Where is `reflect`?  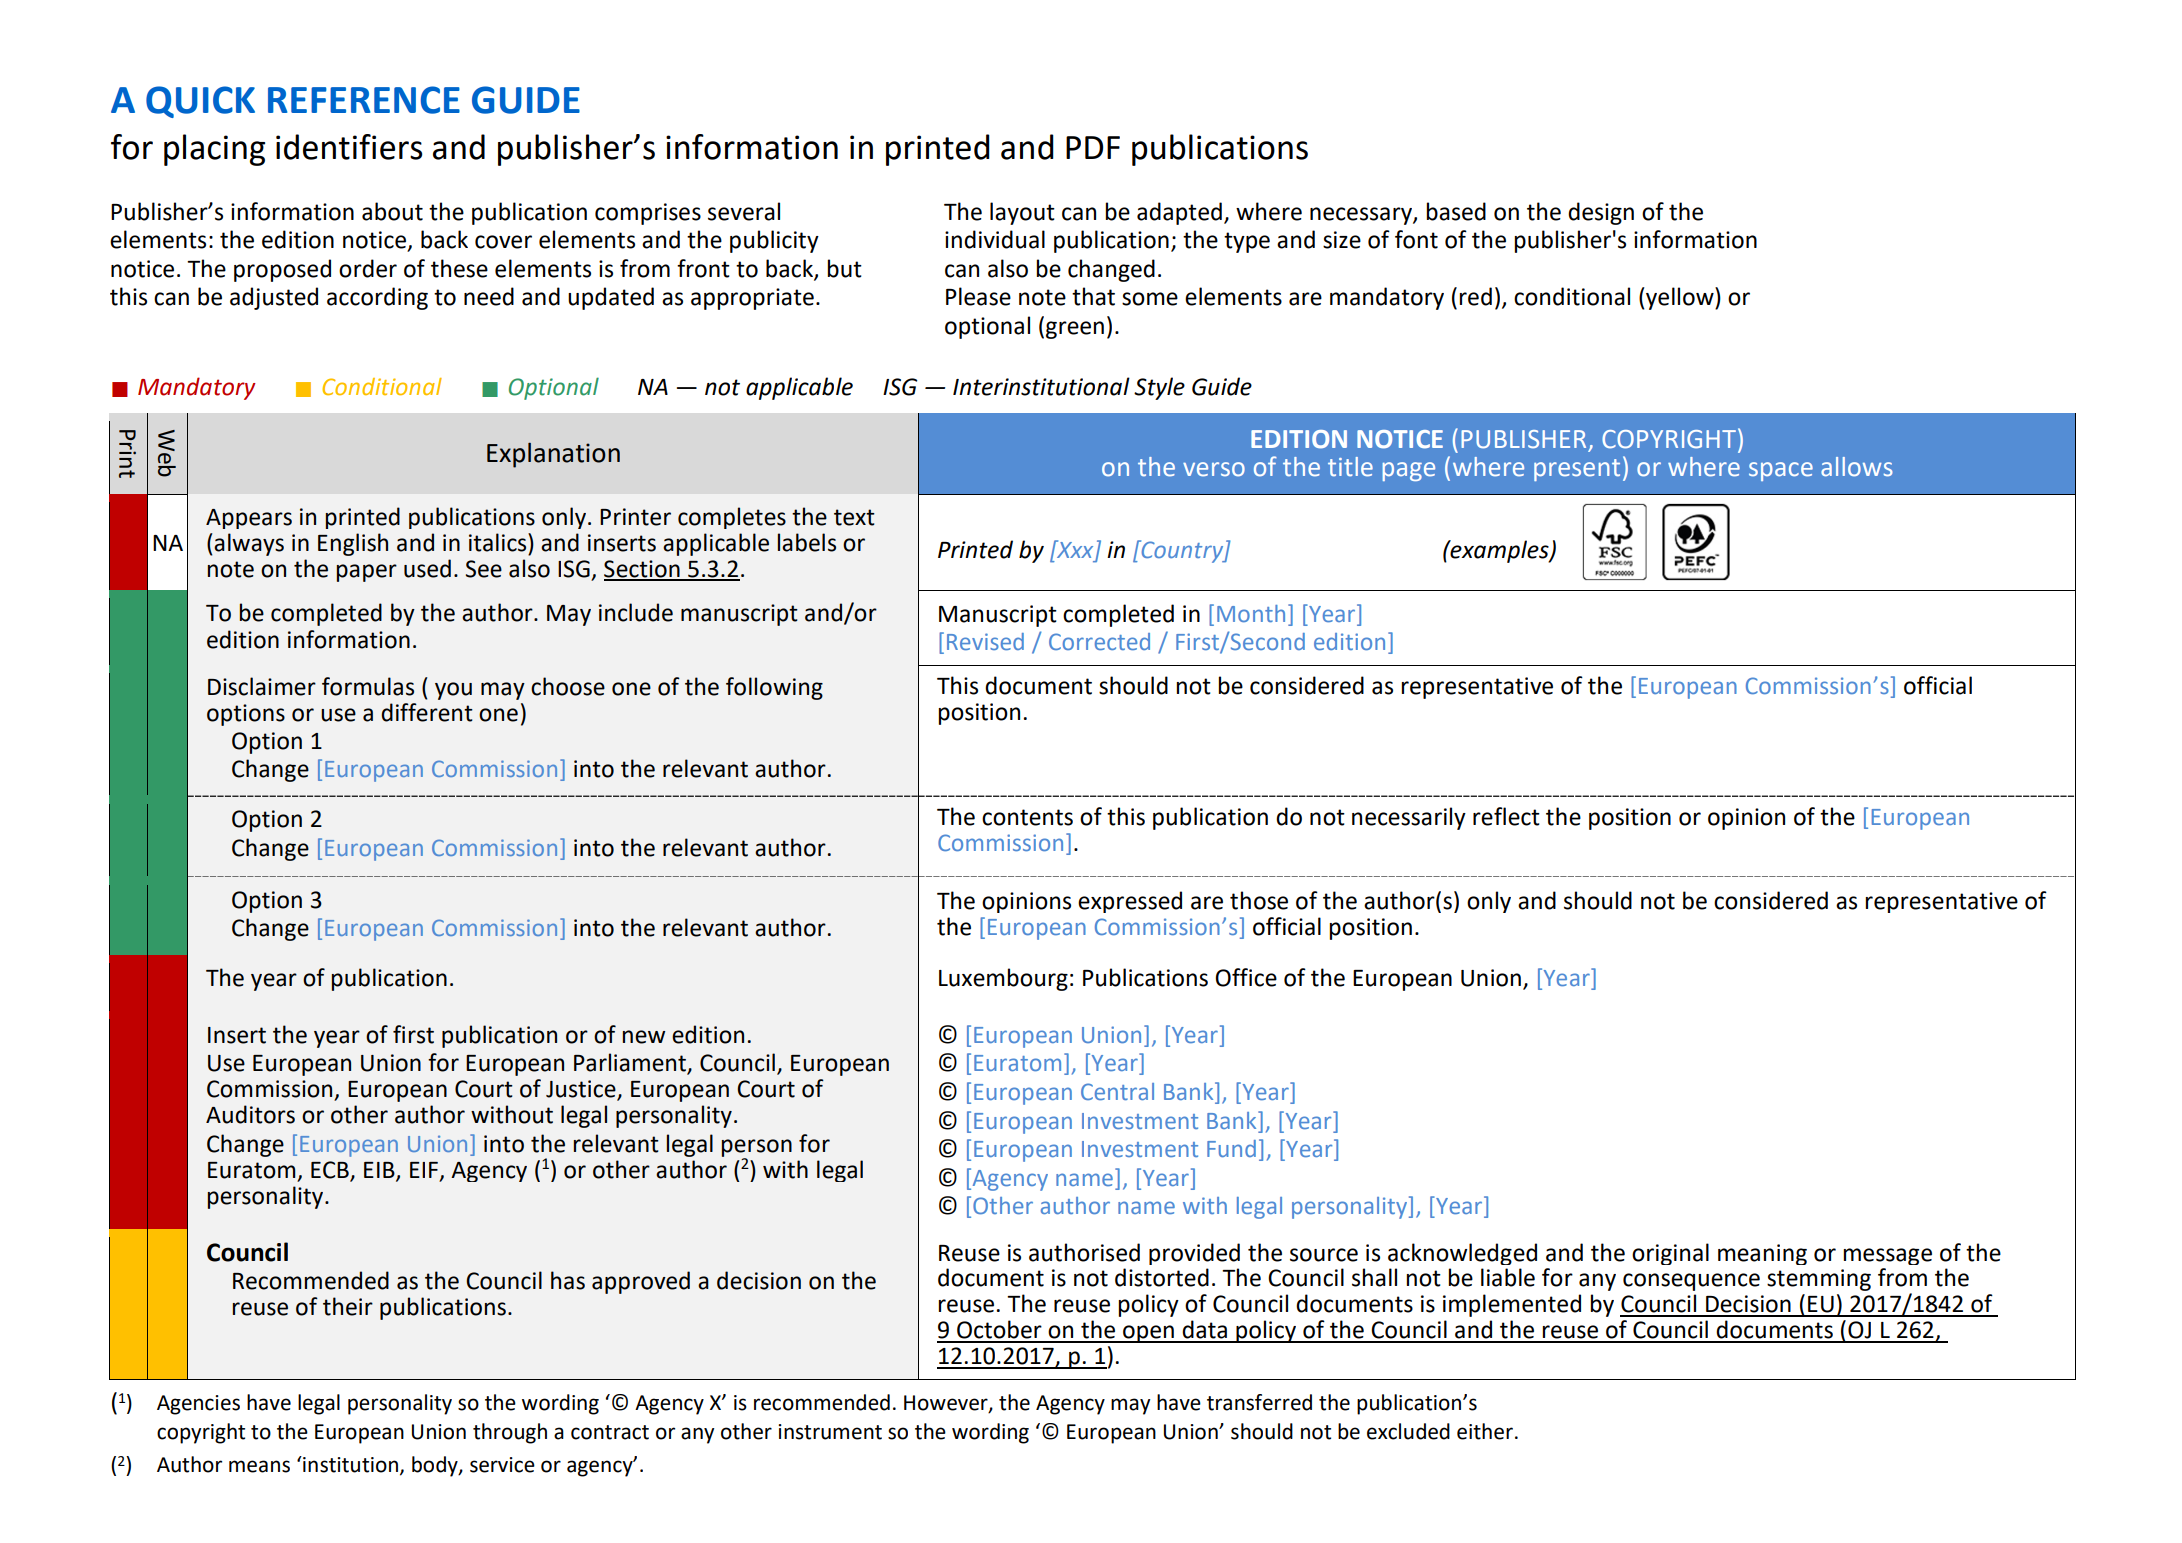
reflect is located at coordinates (1506, 816).
